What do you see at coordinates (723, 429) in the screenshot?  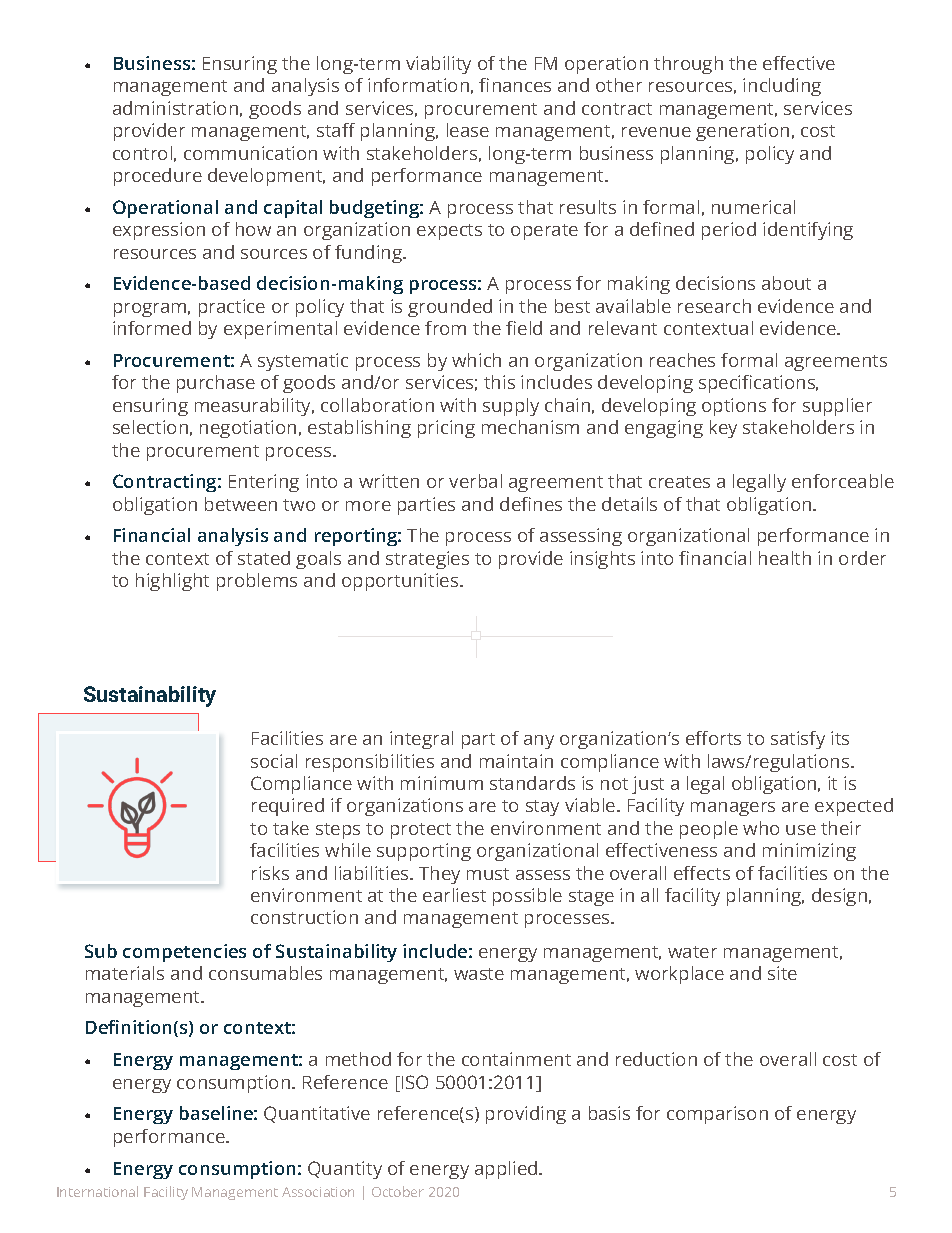 I see `key` at bounding box center [723, 429].
